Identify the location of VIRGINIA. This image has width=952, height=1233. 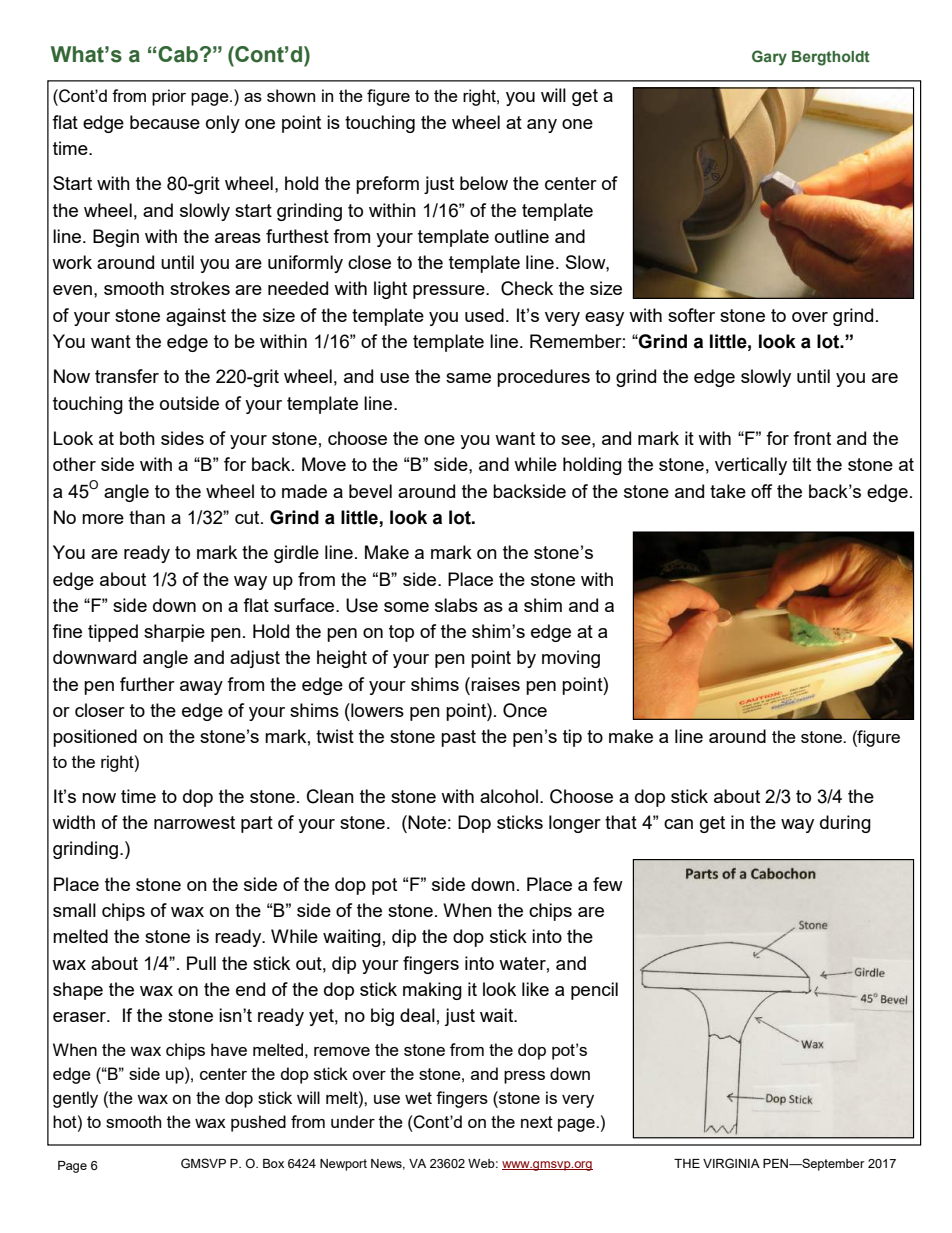
(731, 1163).
